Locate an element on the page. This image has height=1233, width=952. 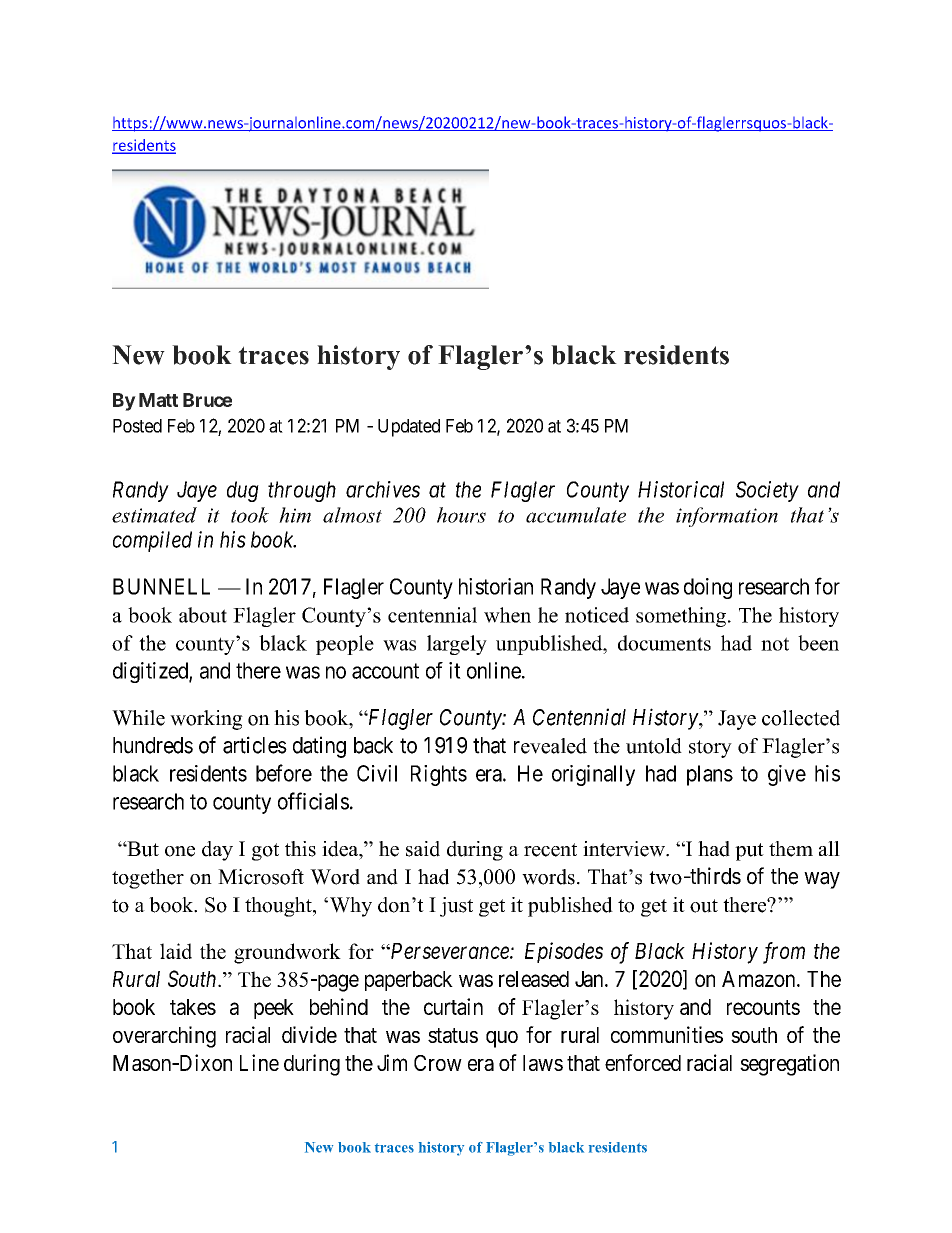
status is located at coordinates (453, 1035).
